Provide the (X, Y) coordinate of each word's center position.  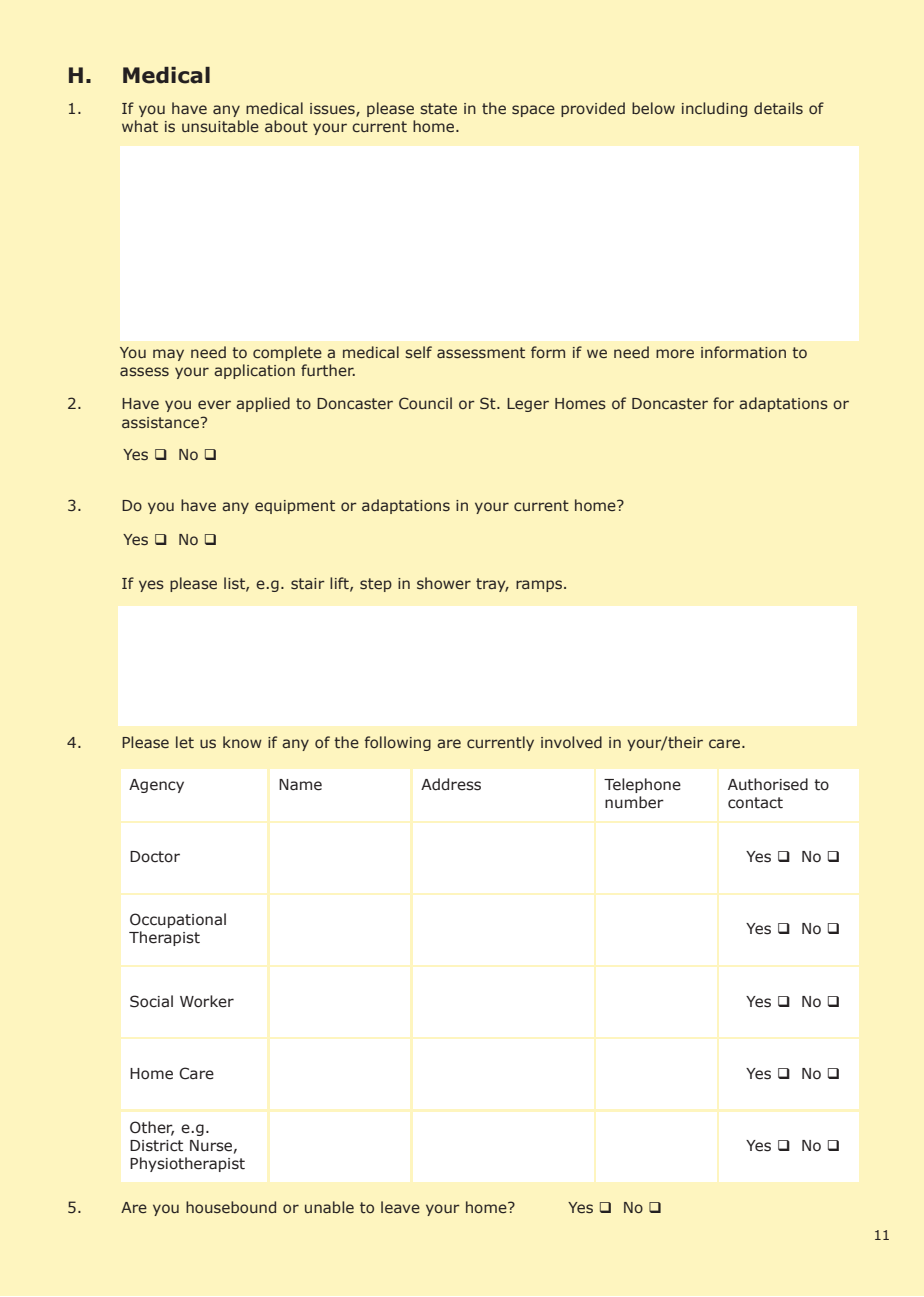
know (242, 742)
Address (451, 784)
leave (400, 1207)
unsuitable (220, 126)
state (438, 108)
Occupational (178, 920)
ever (214, 404)
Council (425, 403)
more (675, 353)
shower (444, 583)
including (714, 109)
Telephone (642, 785)
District (156, 1146)
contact (755, 803)
